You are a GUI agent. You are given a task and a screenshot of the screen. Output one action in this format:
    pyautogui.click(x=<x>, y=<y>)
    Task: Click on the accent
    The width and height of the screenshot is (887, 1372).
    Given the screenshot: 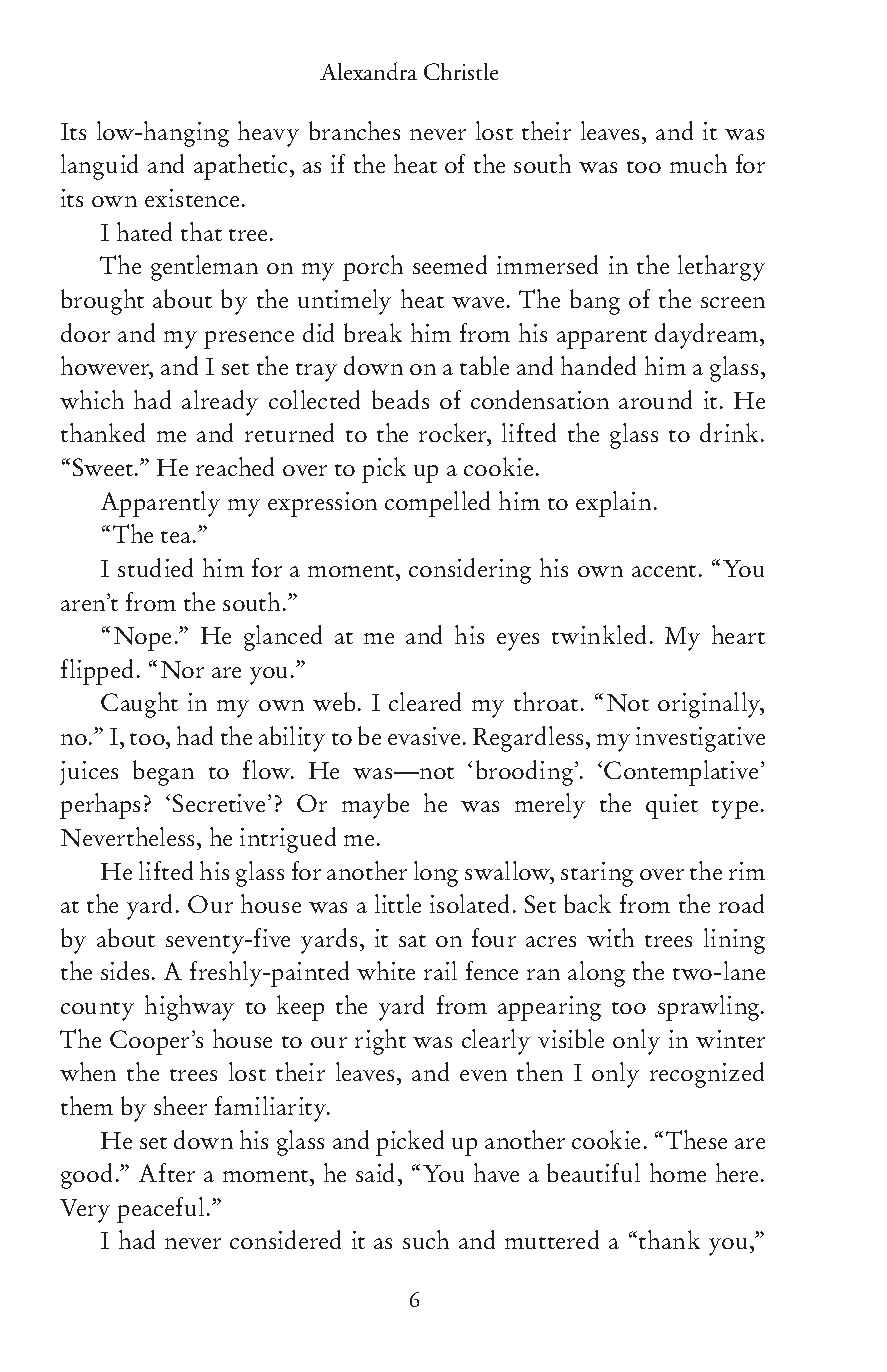 What is the action you would take?
    pyautogui.click(x=664, y=571)
